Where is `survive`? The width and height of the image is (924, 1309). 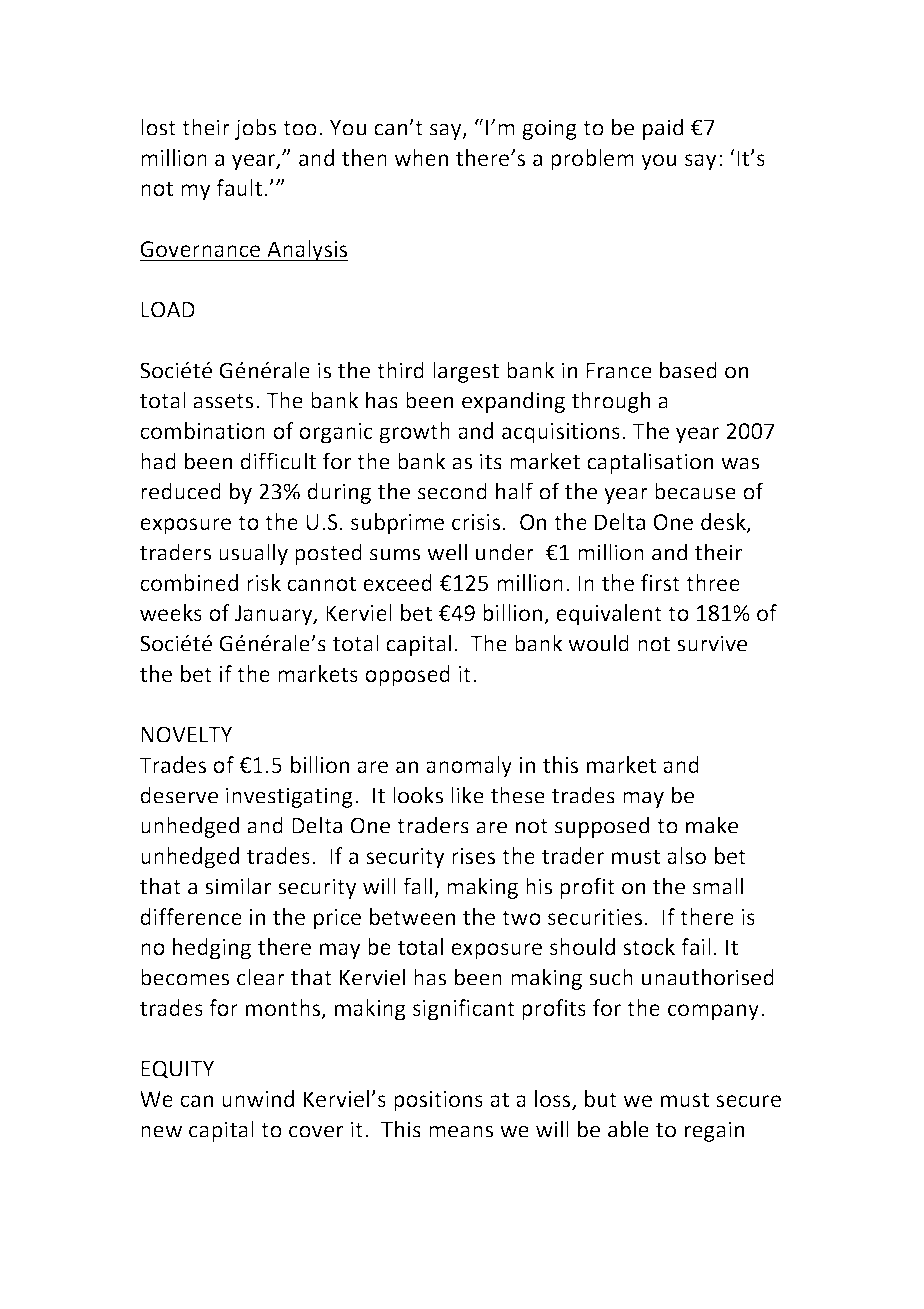 survive is located at coordinates (712, 643).
